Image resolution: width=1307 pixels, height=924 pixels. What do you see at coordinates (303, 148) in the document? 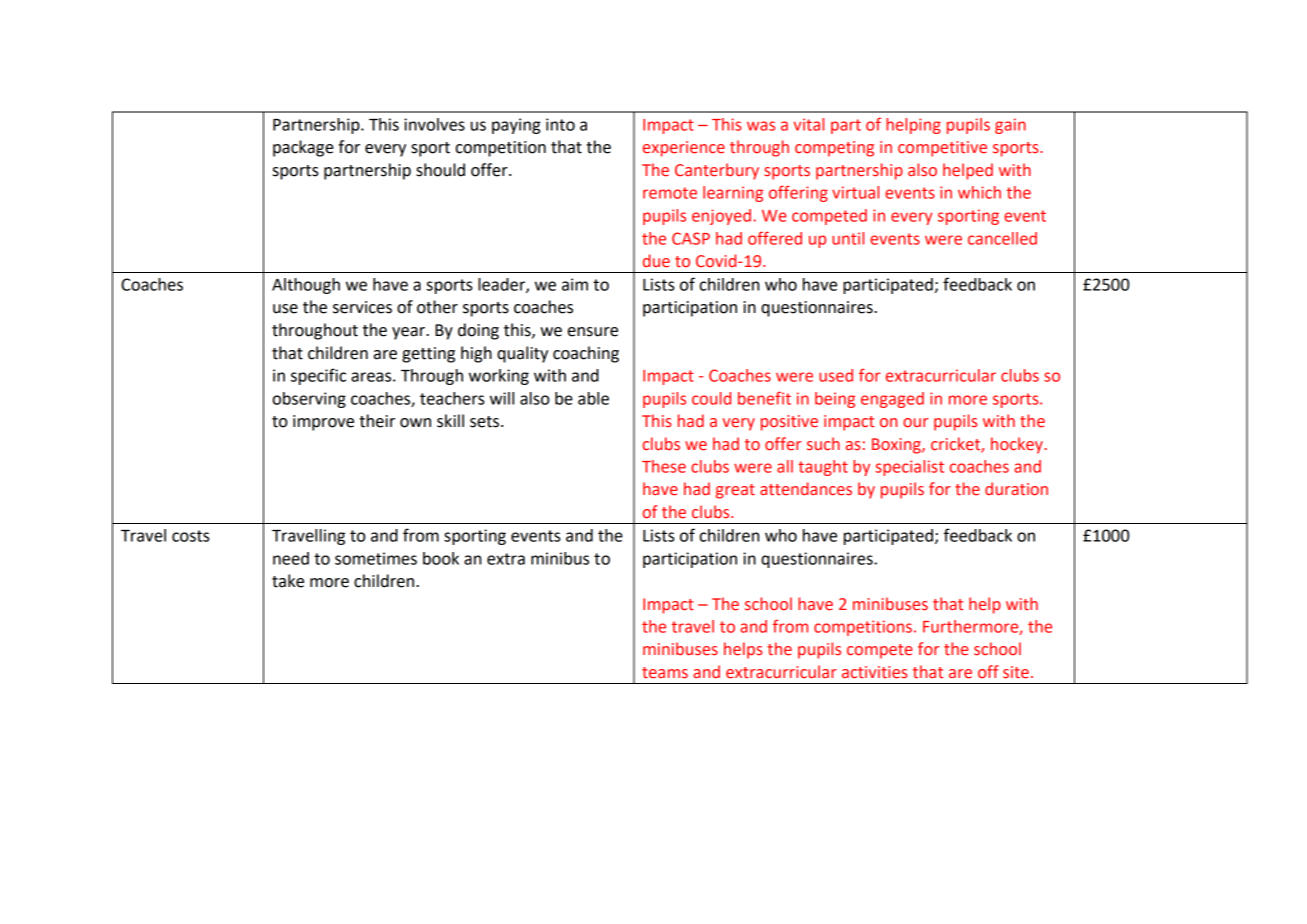
I see `package` at bounding box center [303, 148].
